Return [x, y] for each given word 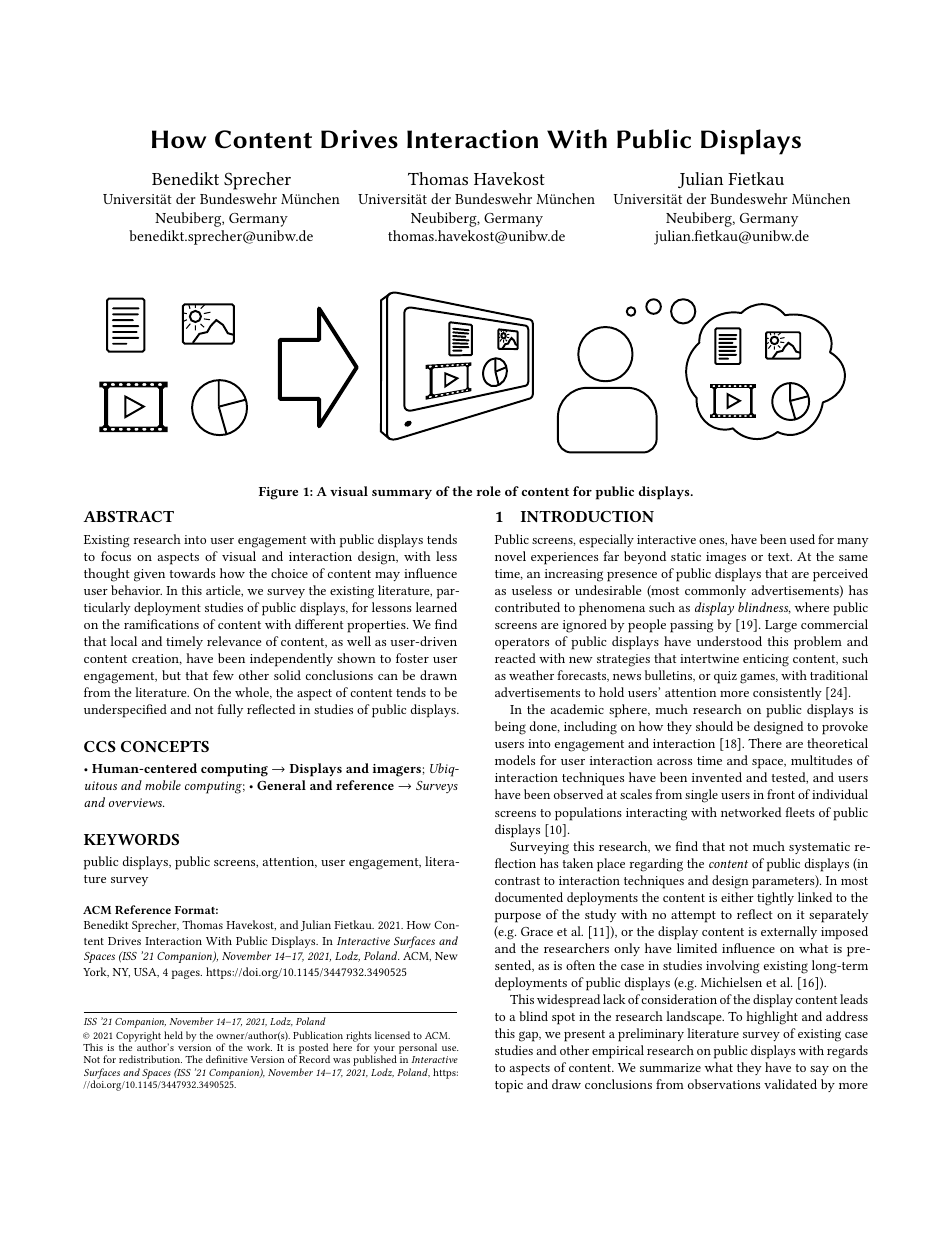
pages [187, 974]
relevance [234, 641]
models [515, 760]
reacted [515, 658]
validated [790, 1084]
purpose [518, 918]
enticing [766, 660]
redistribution [150, 1059]
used [802, 539]
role [488, 491]
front [781, 794]
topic [509, 1086]
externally [789, 932]
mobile [163, 785]
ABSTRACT [128, 516]
